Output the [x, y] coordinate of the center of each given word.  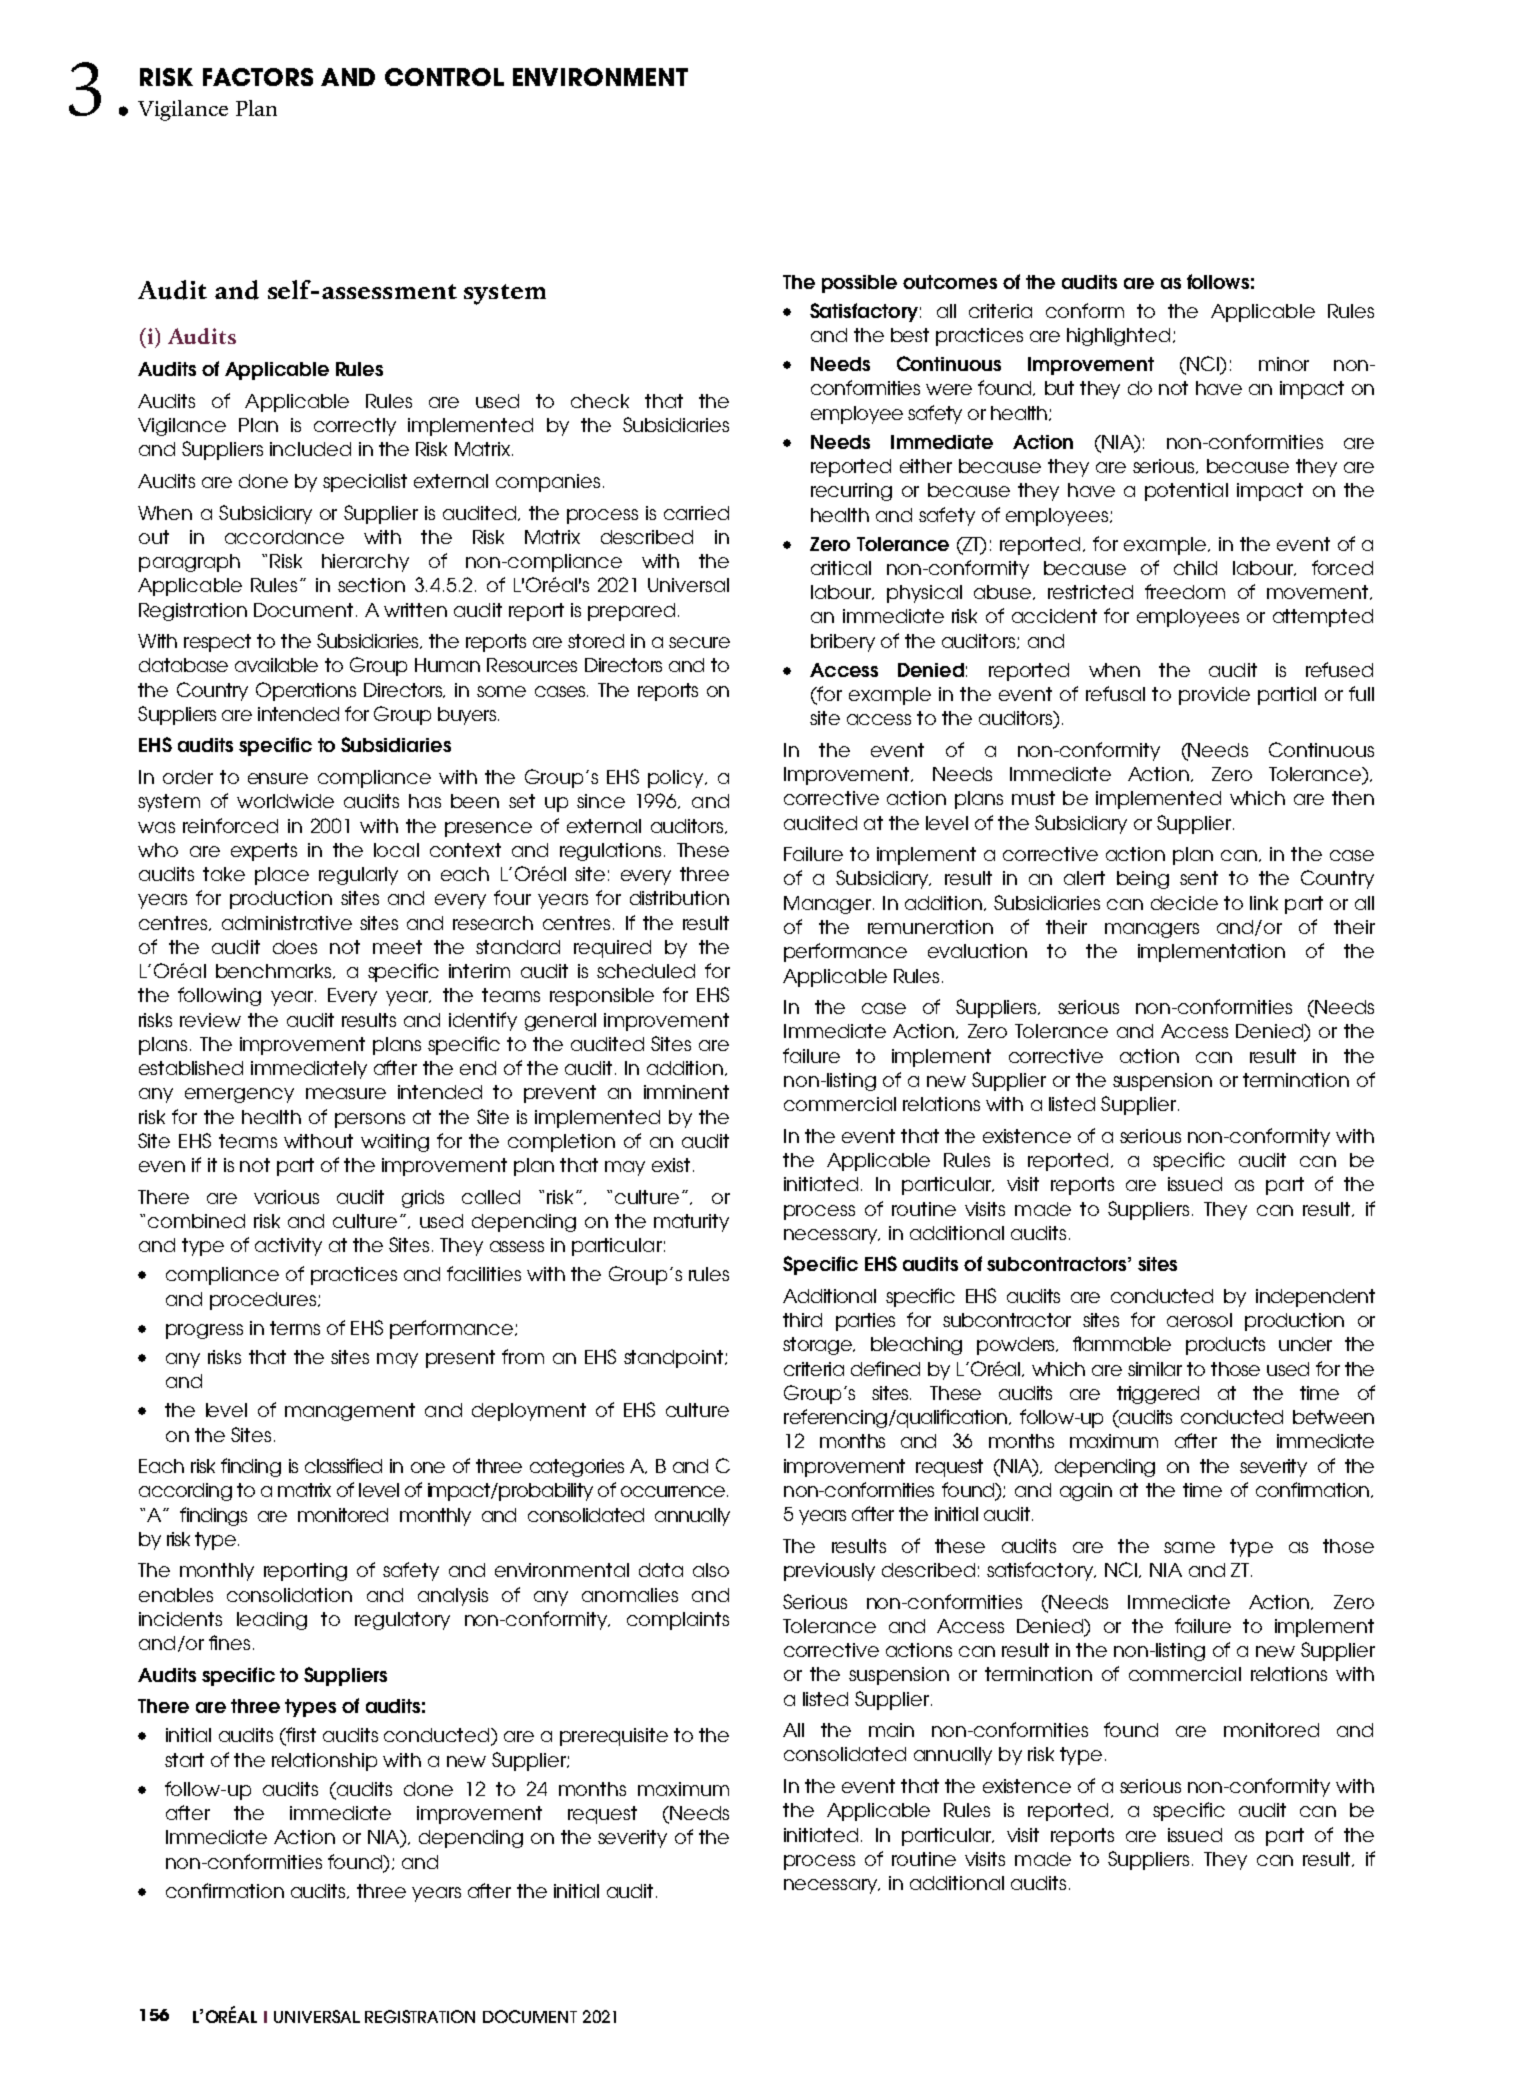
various [286, 1197]
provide [1214, 696]
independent [1315, 1298]
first [300, 1736]
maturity [691, 1223]
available [276, 665]
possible [859, 284]
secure [699, 642]
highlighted [1118, 337]
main [891, 1730]
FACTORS [258, 77]
